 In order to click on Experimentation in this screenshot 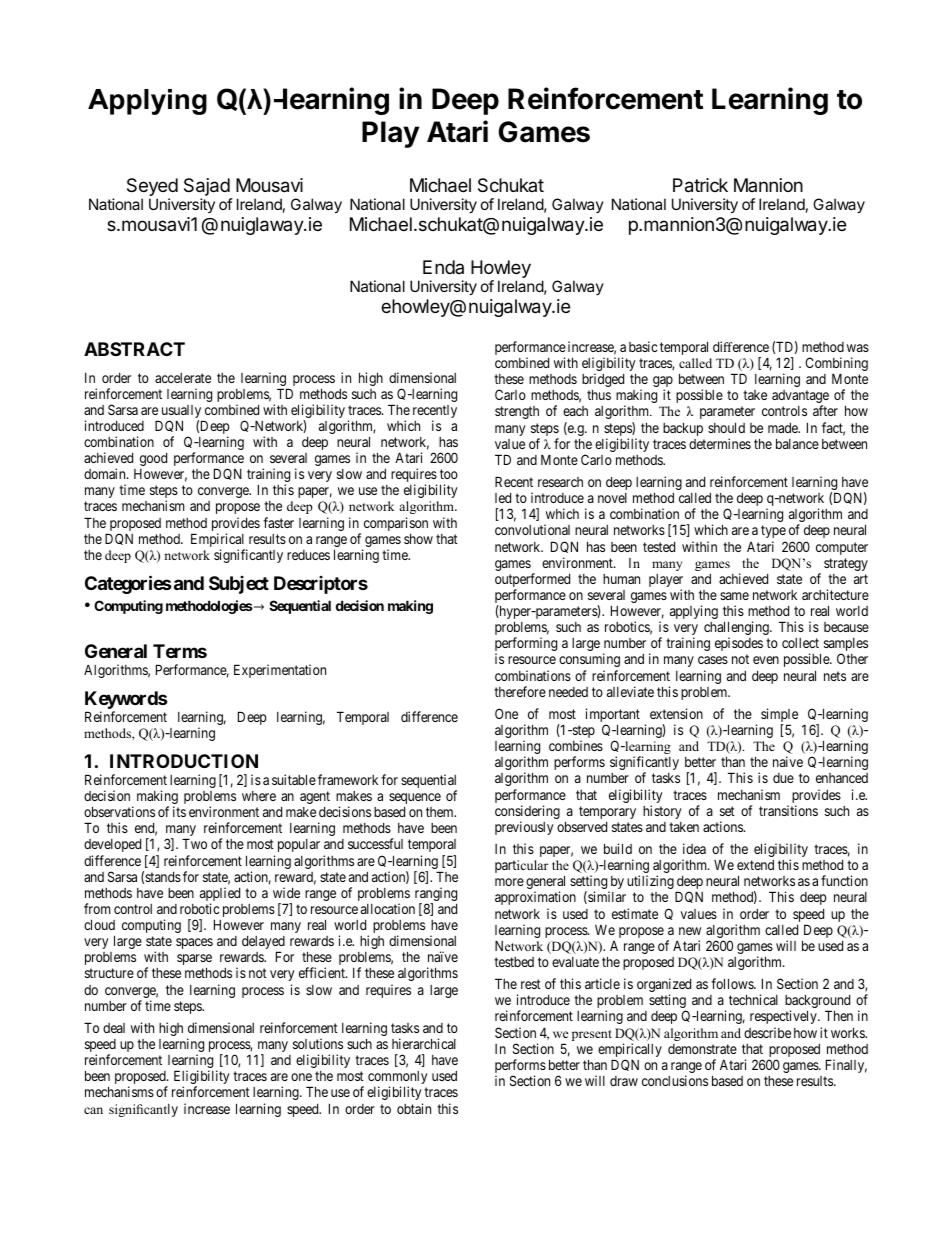, I will do `click(280, 671)`.
